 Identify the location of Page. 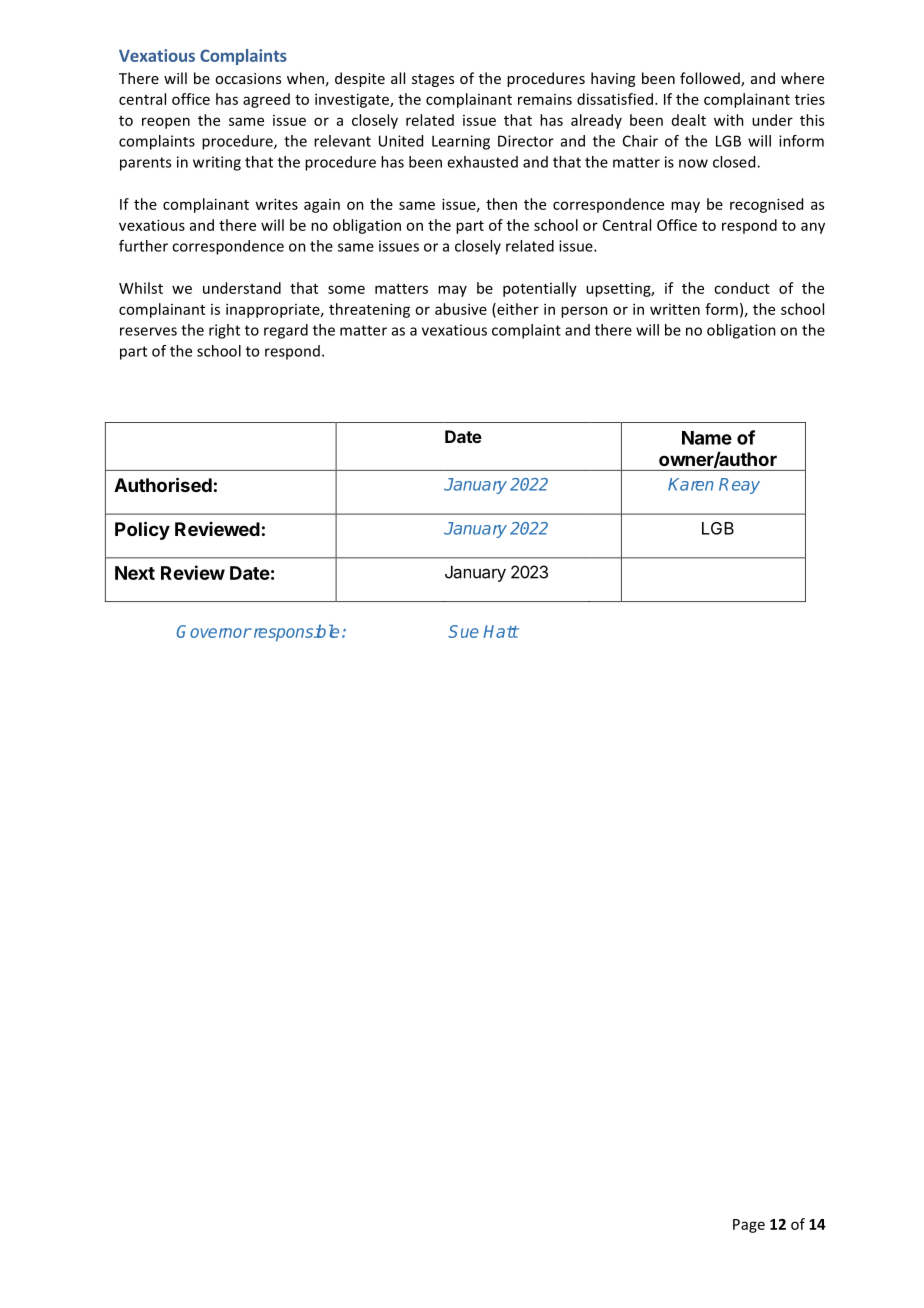
(749, 1226).
